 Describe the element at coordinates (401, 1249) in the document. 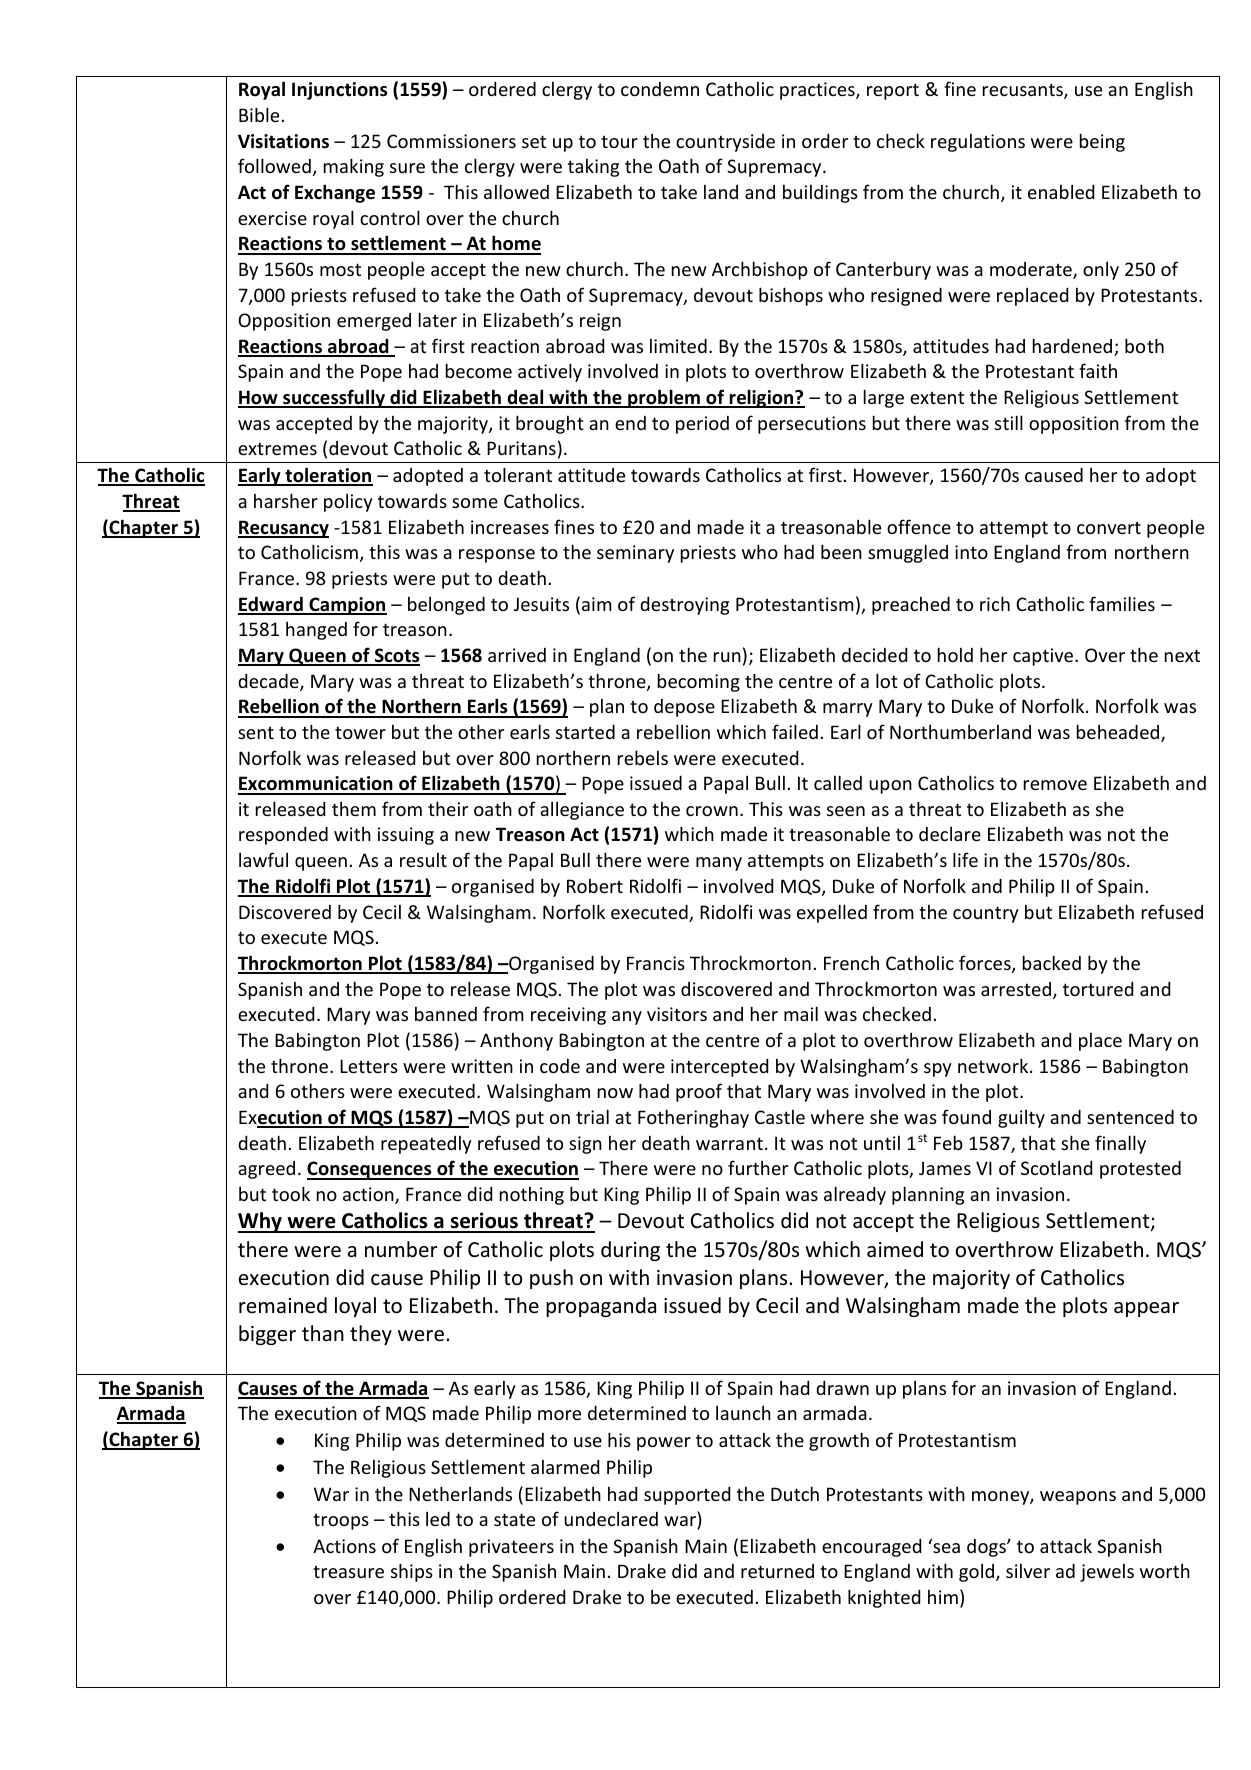

I see `number` at that location.
